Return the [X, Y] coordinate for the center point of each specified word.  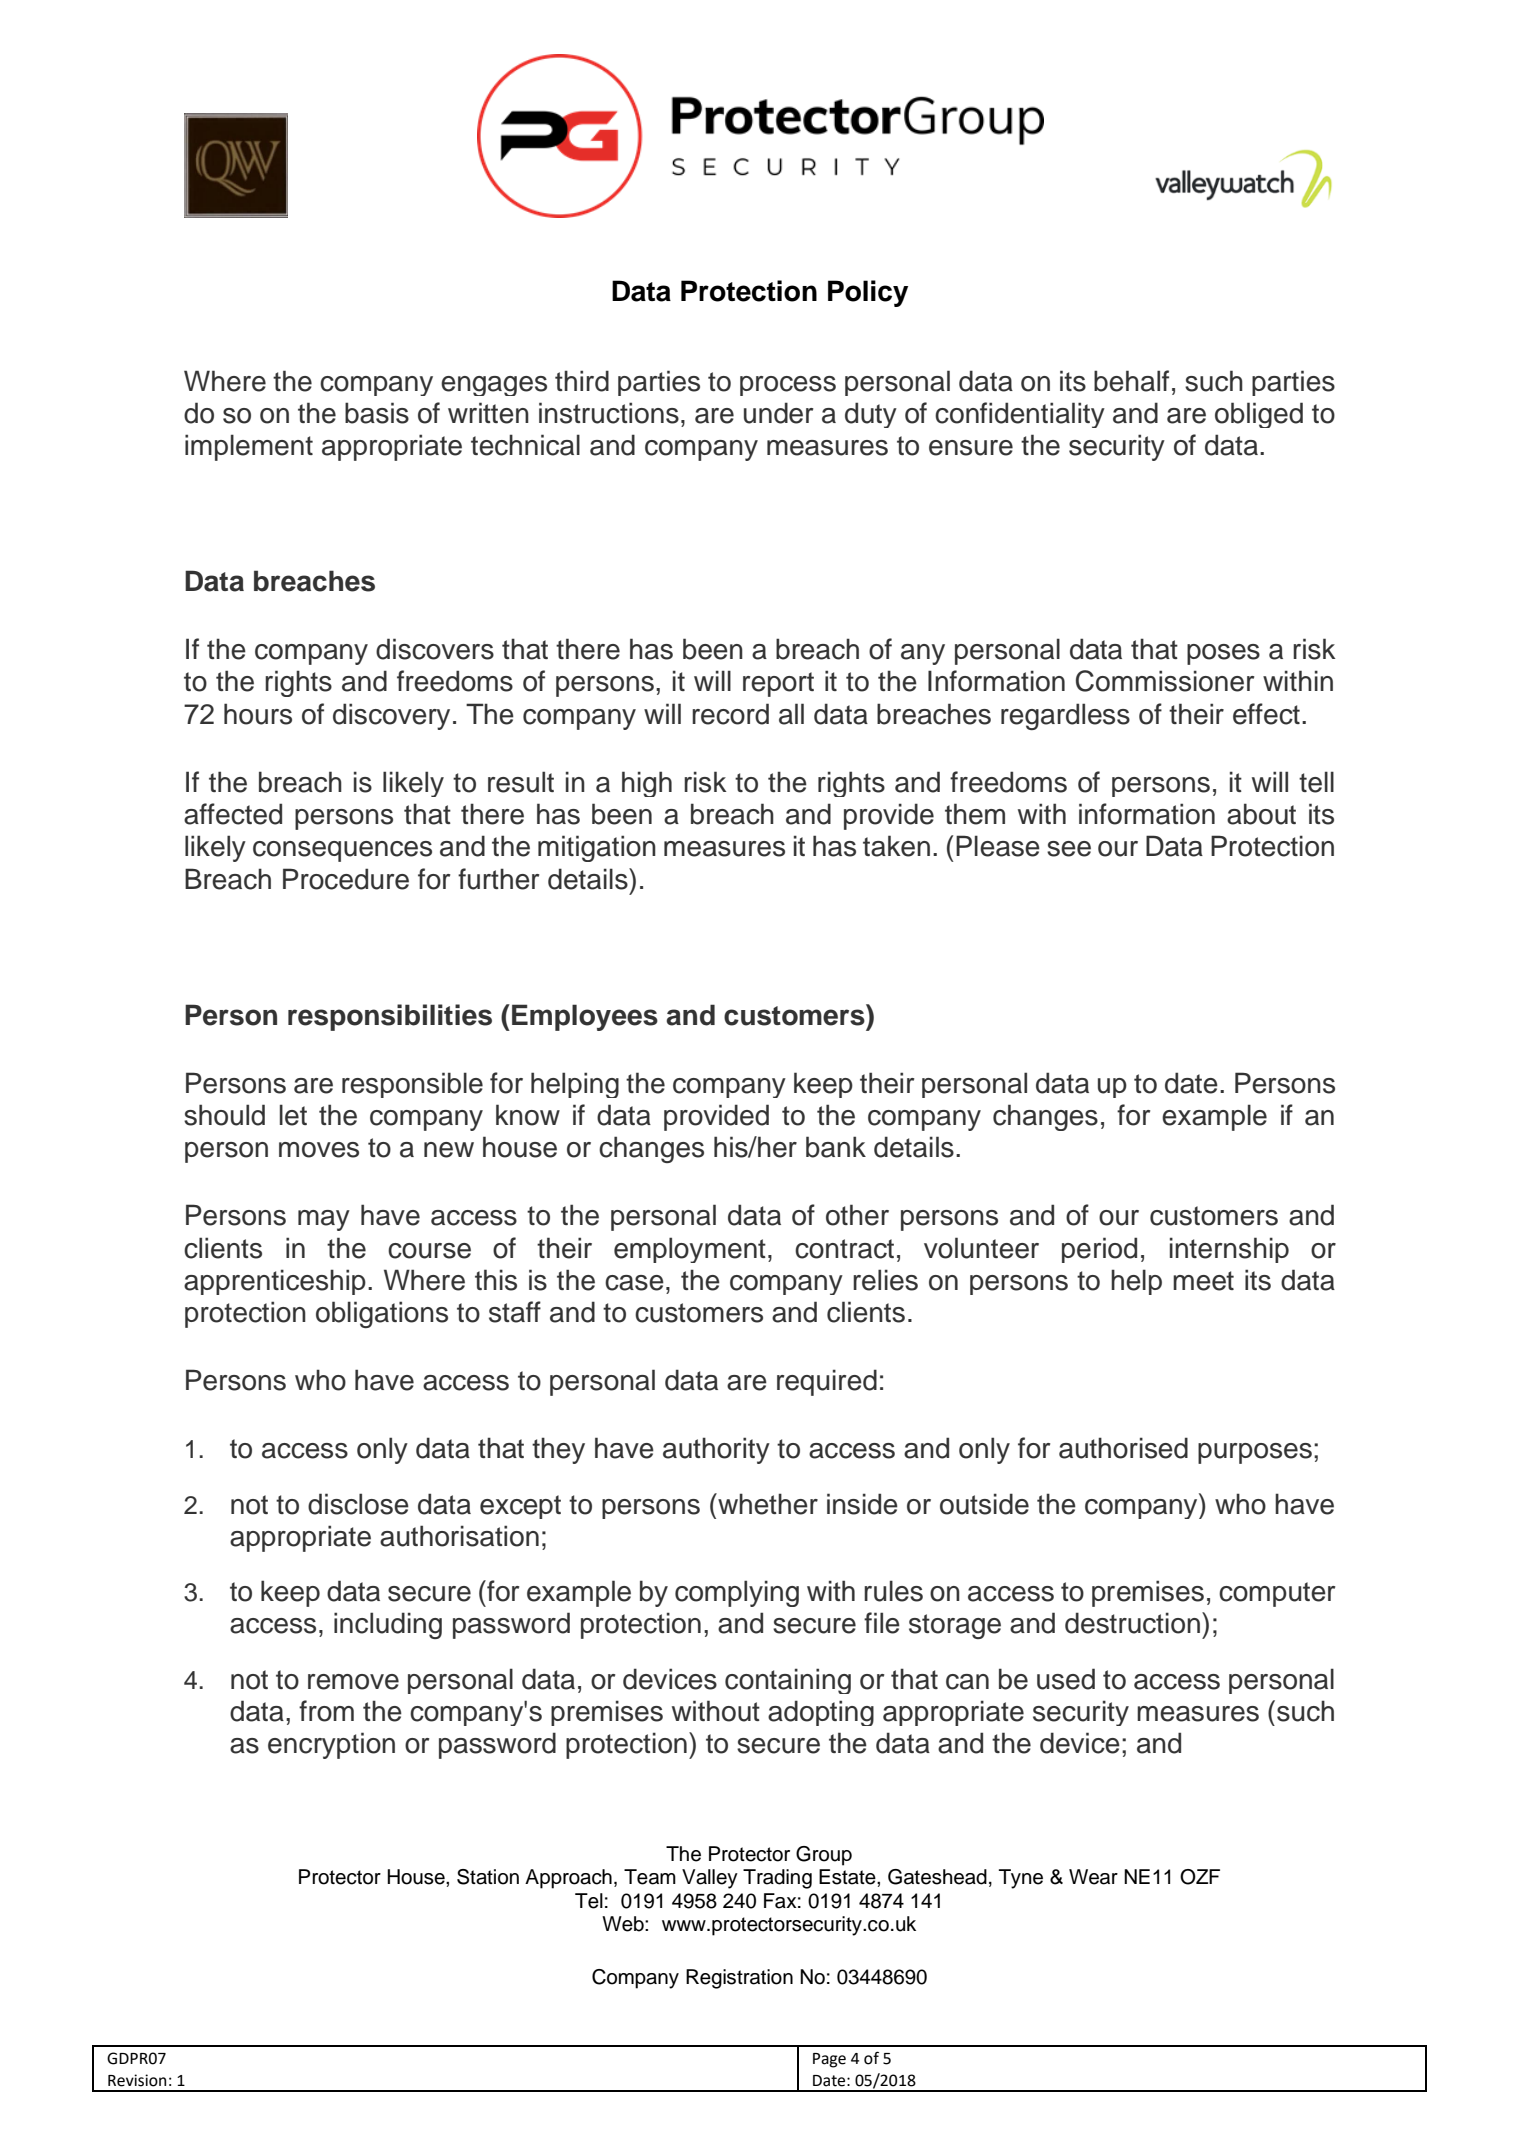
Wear [1093, 1877]
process [788, 386]
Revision [137, 2080]
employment [690, 1250]
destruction [1132, 1623]
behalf [1131, 381]
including [388, 1625]
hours [258, 714]
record [730, 714]
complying [737, 1593]
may [324, 1220]
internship [1229, 1250]
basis [377, 413]
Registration [739, 1979]
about [1261, 814]
